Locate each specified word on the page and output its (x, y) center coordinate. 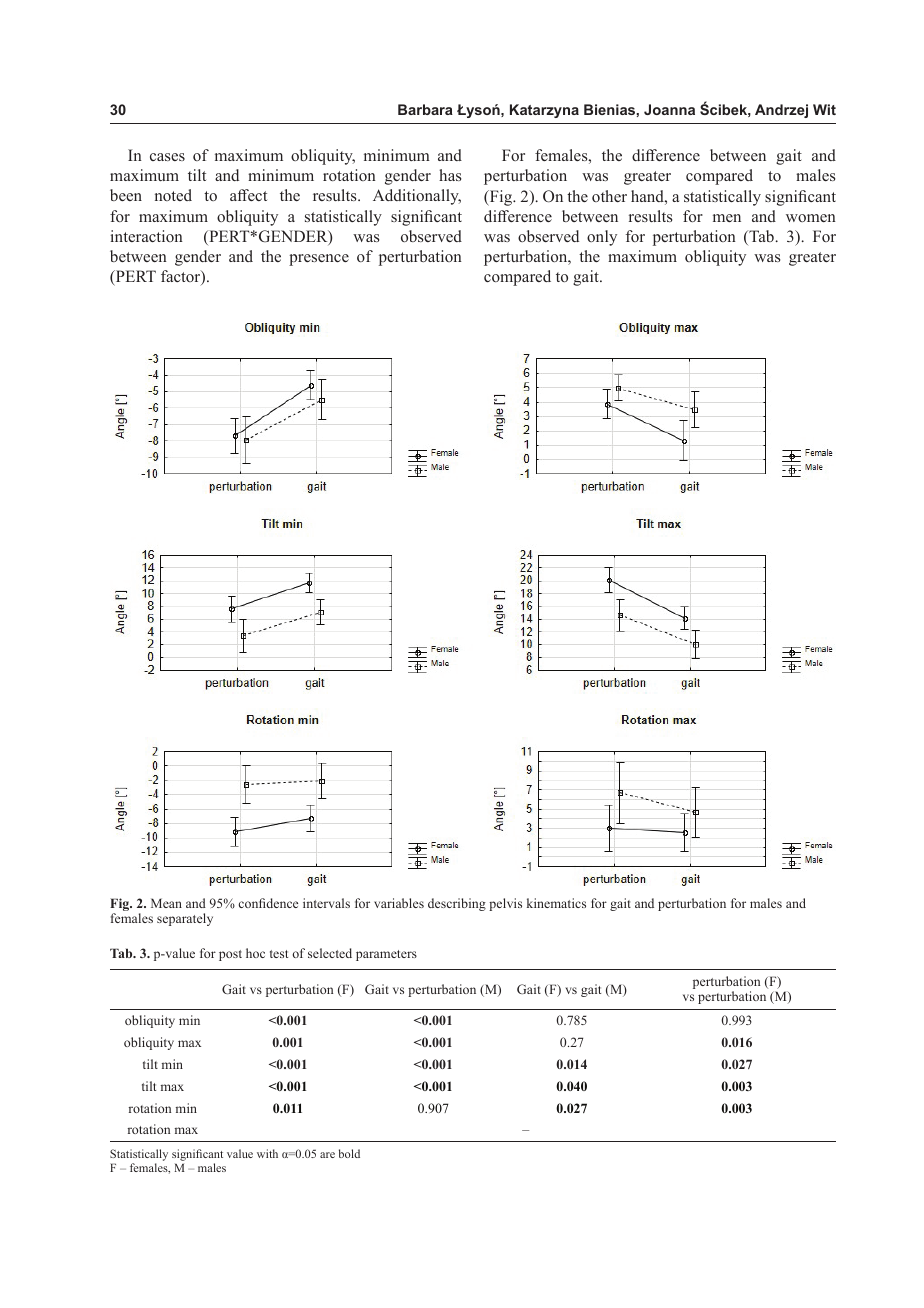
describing (457, 904)
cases (167, 157)
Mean (166, 903)
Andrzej (781, 111)
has (450, 175)
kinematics (556, 903)
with (267, 1153)
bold (349, 1153)
